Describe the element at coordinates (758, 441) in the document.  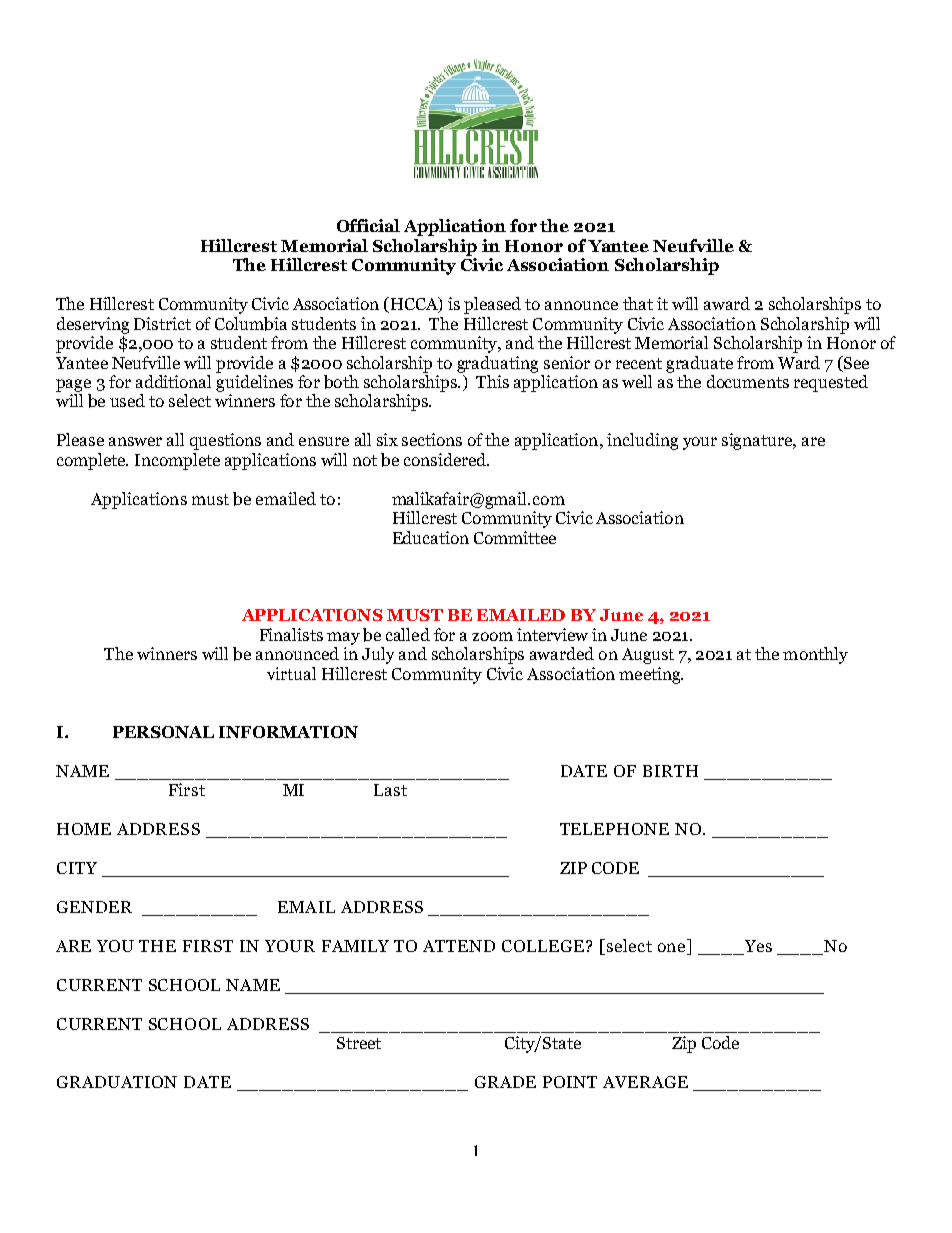
I see `signature` at that location.
